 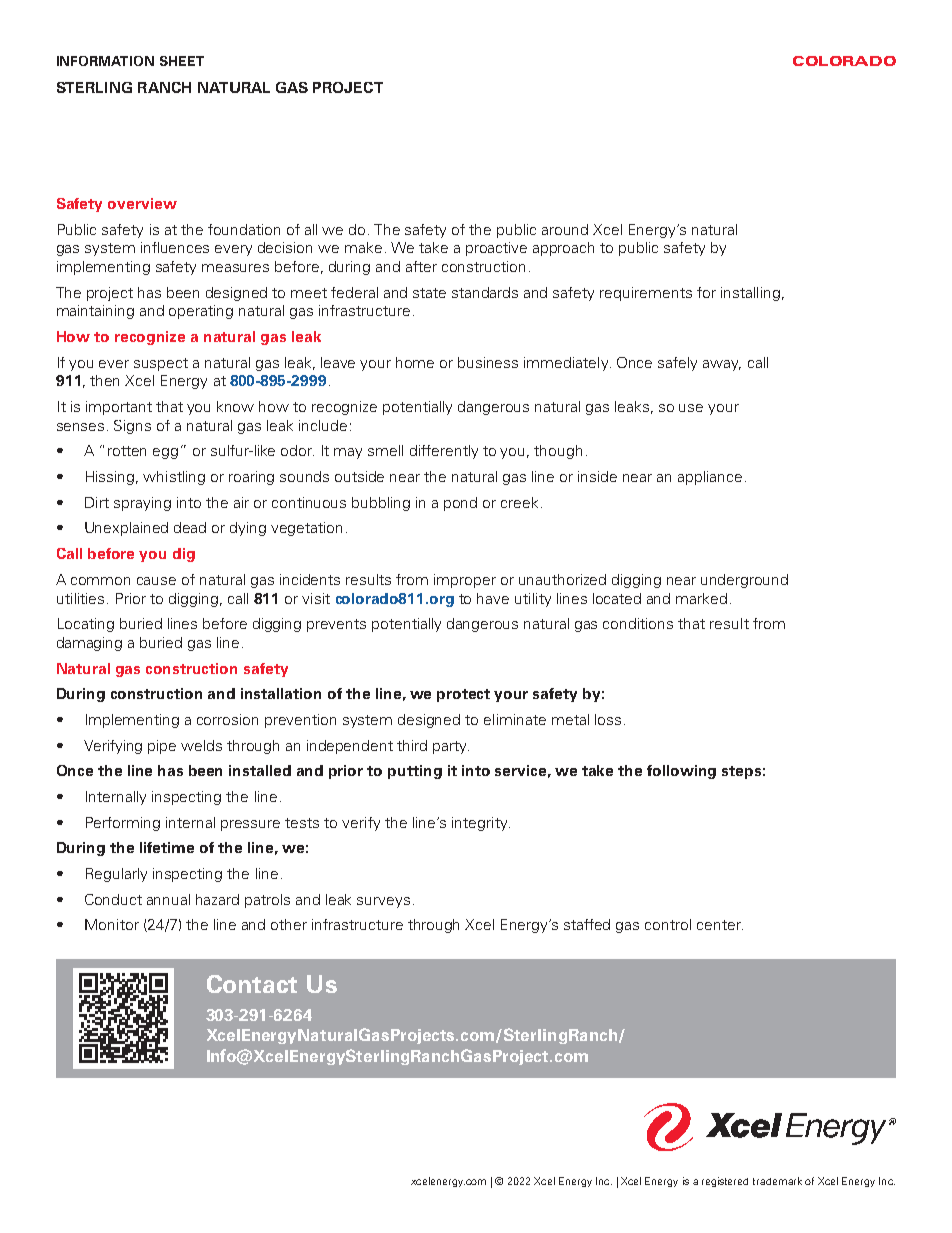 I want to click on appliance, so click(x=710, y=478).
